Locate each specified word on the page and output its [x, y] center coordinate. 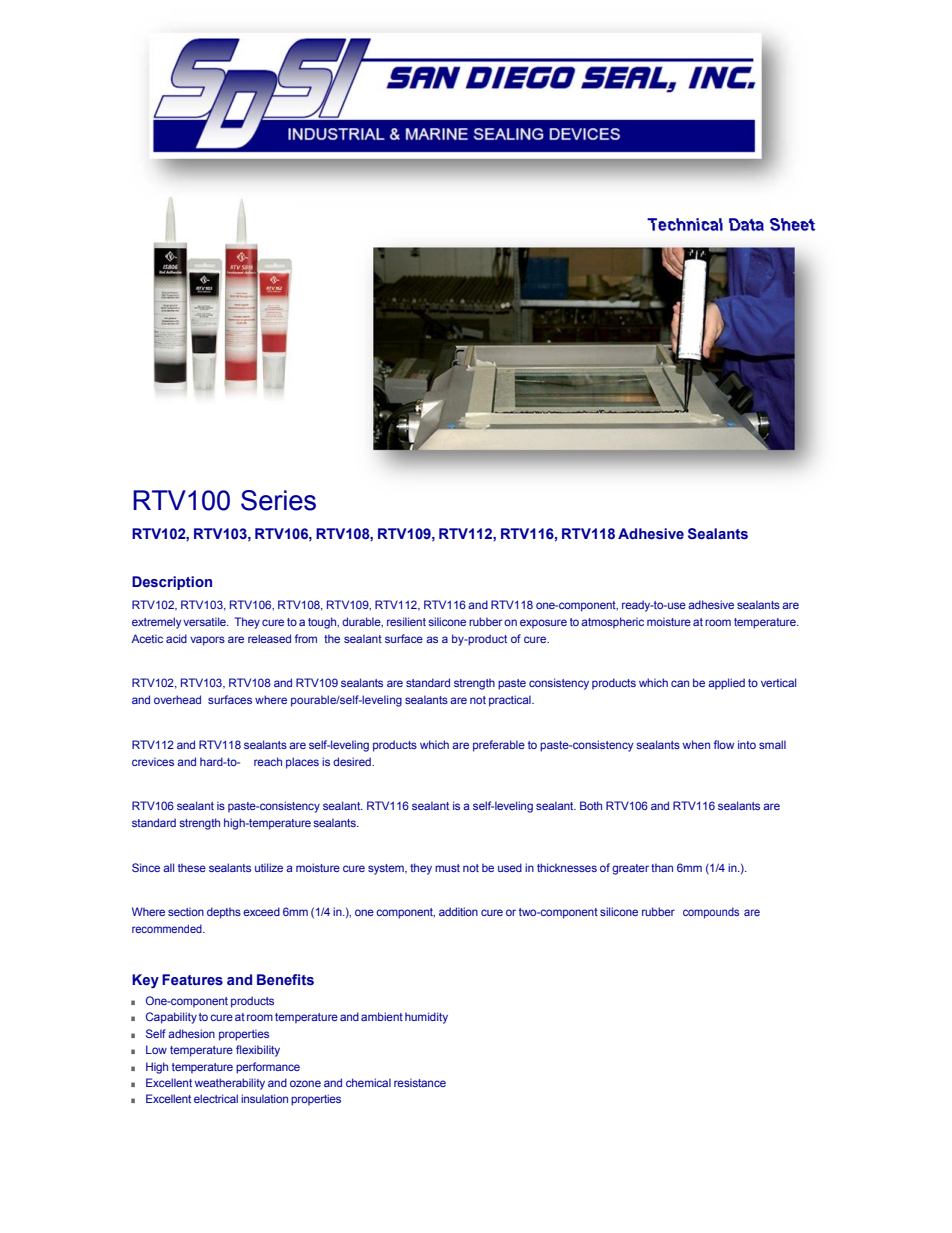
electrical [216, 1098]
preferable [499, 746]
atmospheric [612, 623]
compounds [711, 913]
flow [724, 744]
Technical [685, 224]
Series [278, 500]
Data [746, 224]
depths [224, 913]
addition [458, 911]
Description [172, 583]
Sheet [792, 224]
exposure [543, 624]
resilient [406, 621]
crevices [153, 761]
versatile [205, 621]
